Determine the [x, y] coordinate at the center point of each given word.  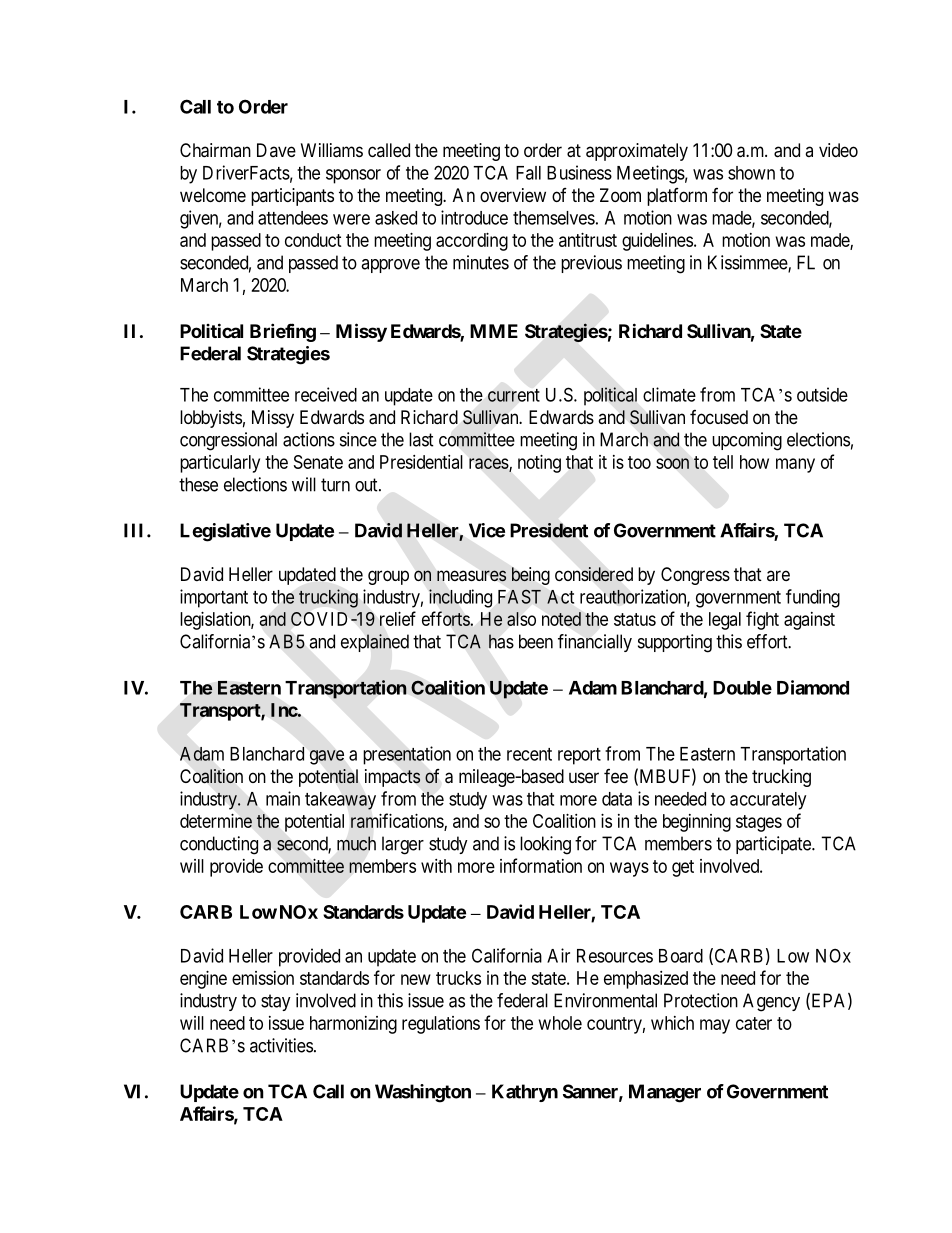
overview [513, 195]
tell [723, 462]
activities [281, 1045]
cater [754, 1023]
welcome [213, 195]
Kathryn [525, 1093]
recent [529, 754]
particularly [220, 464]
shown [751, 173]
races [489, 464]
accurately [768, 801]
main [283, 798]
